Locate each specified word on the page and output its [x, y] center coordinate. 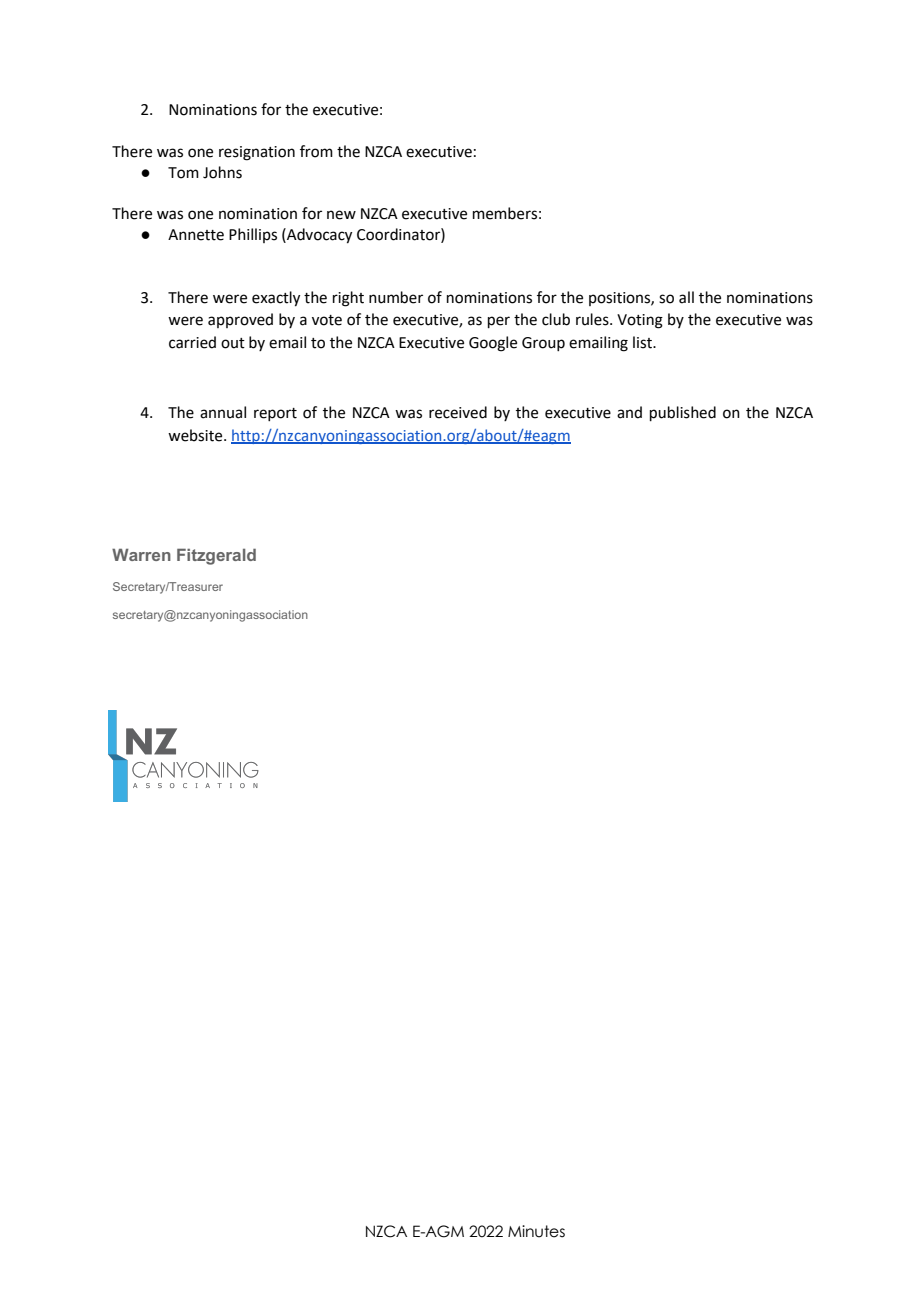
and [629, 412]
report [275, 414]
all [686, 297]
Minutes [536, 1231]
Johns [222, 172]
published [683, 413]
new [341, 215]
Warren [141, 554]
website [196, 435]
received [458, 412]
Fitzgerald [216, 556]
